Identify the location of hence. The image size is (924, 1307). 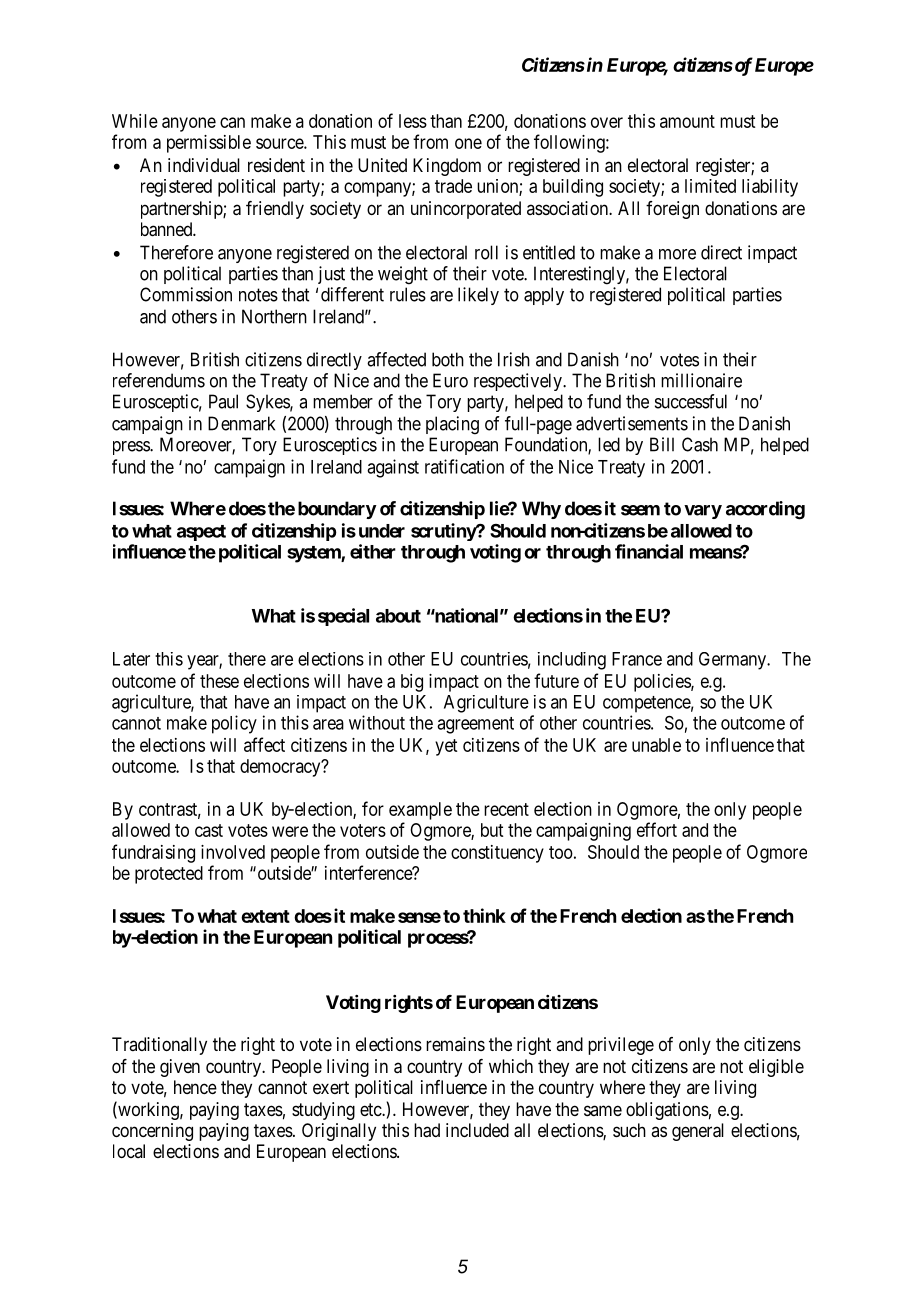
(195, 1087).
